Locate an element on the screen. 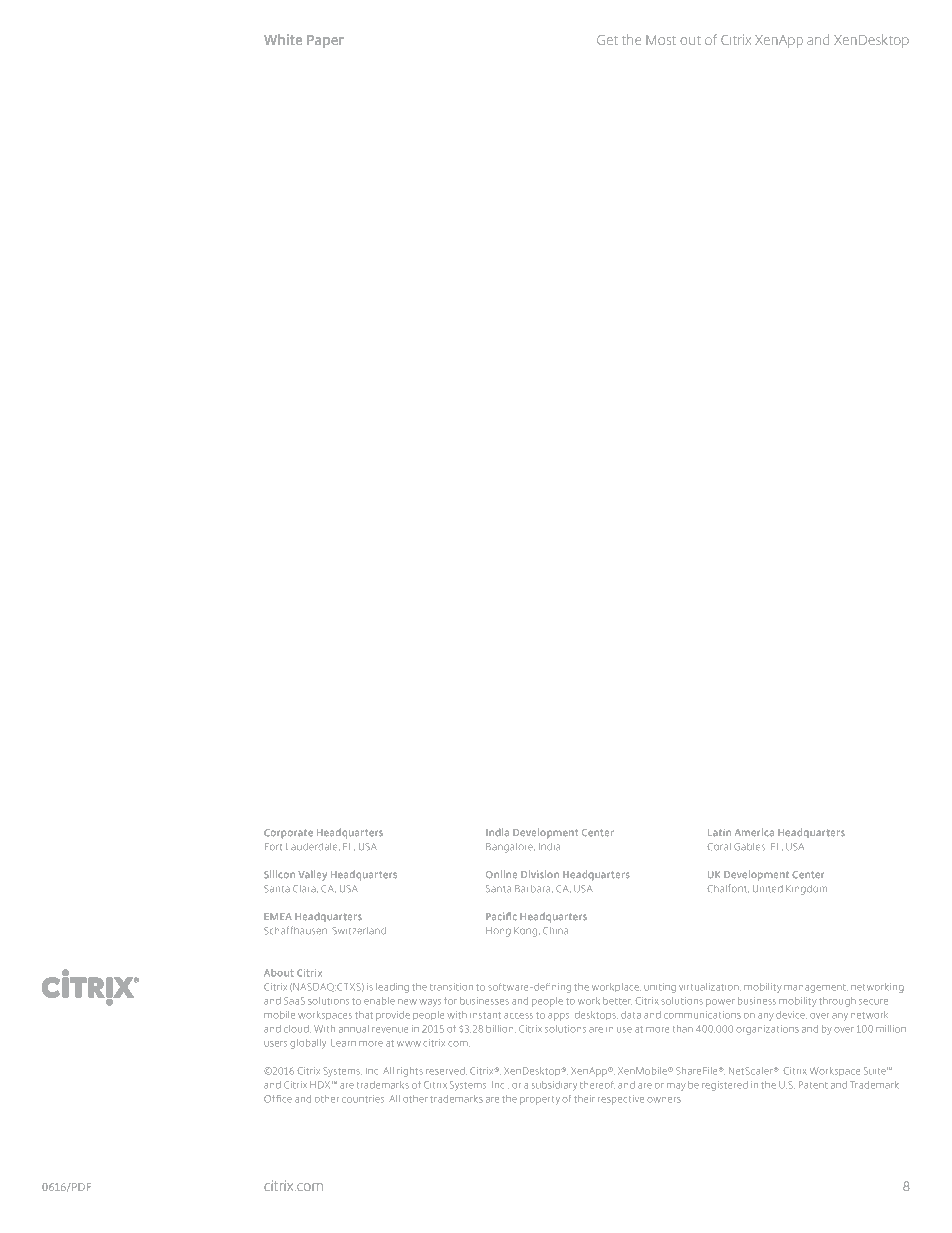  Corporate is located at coordinates (288, 833).
